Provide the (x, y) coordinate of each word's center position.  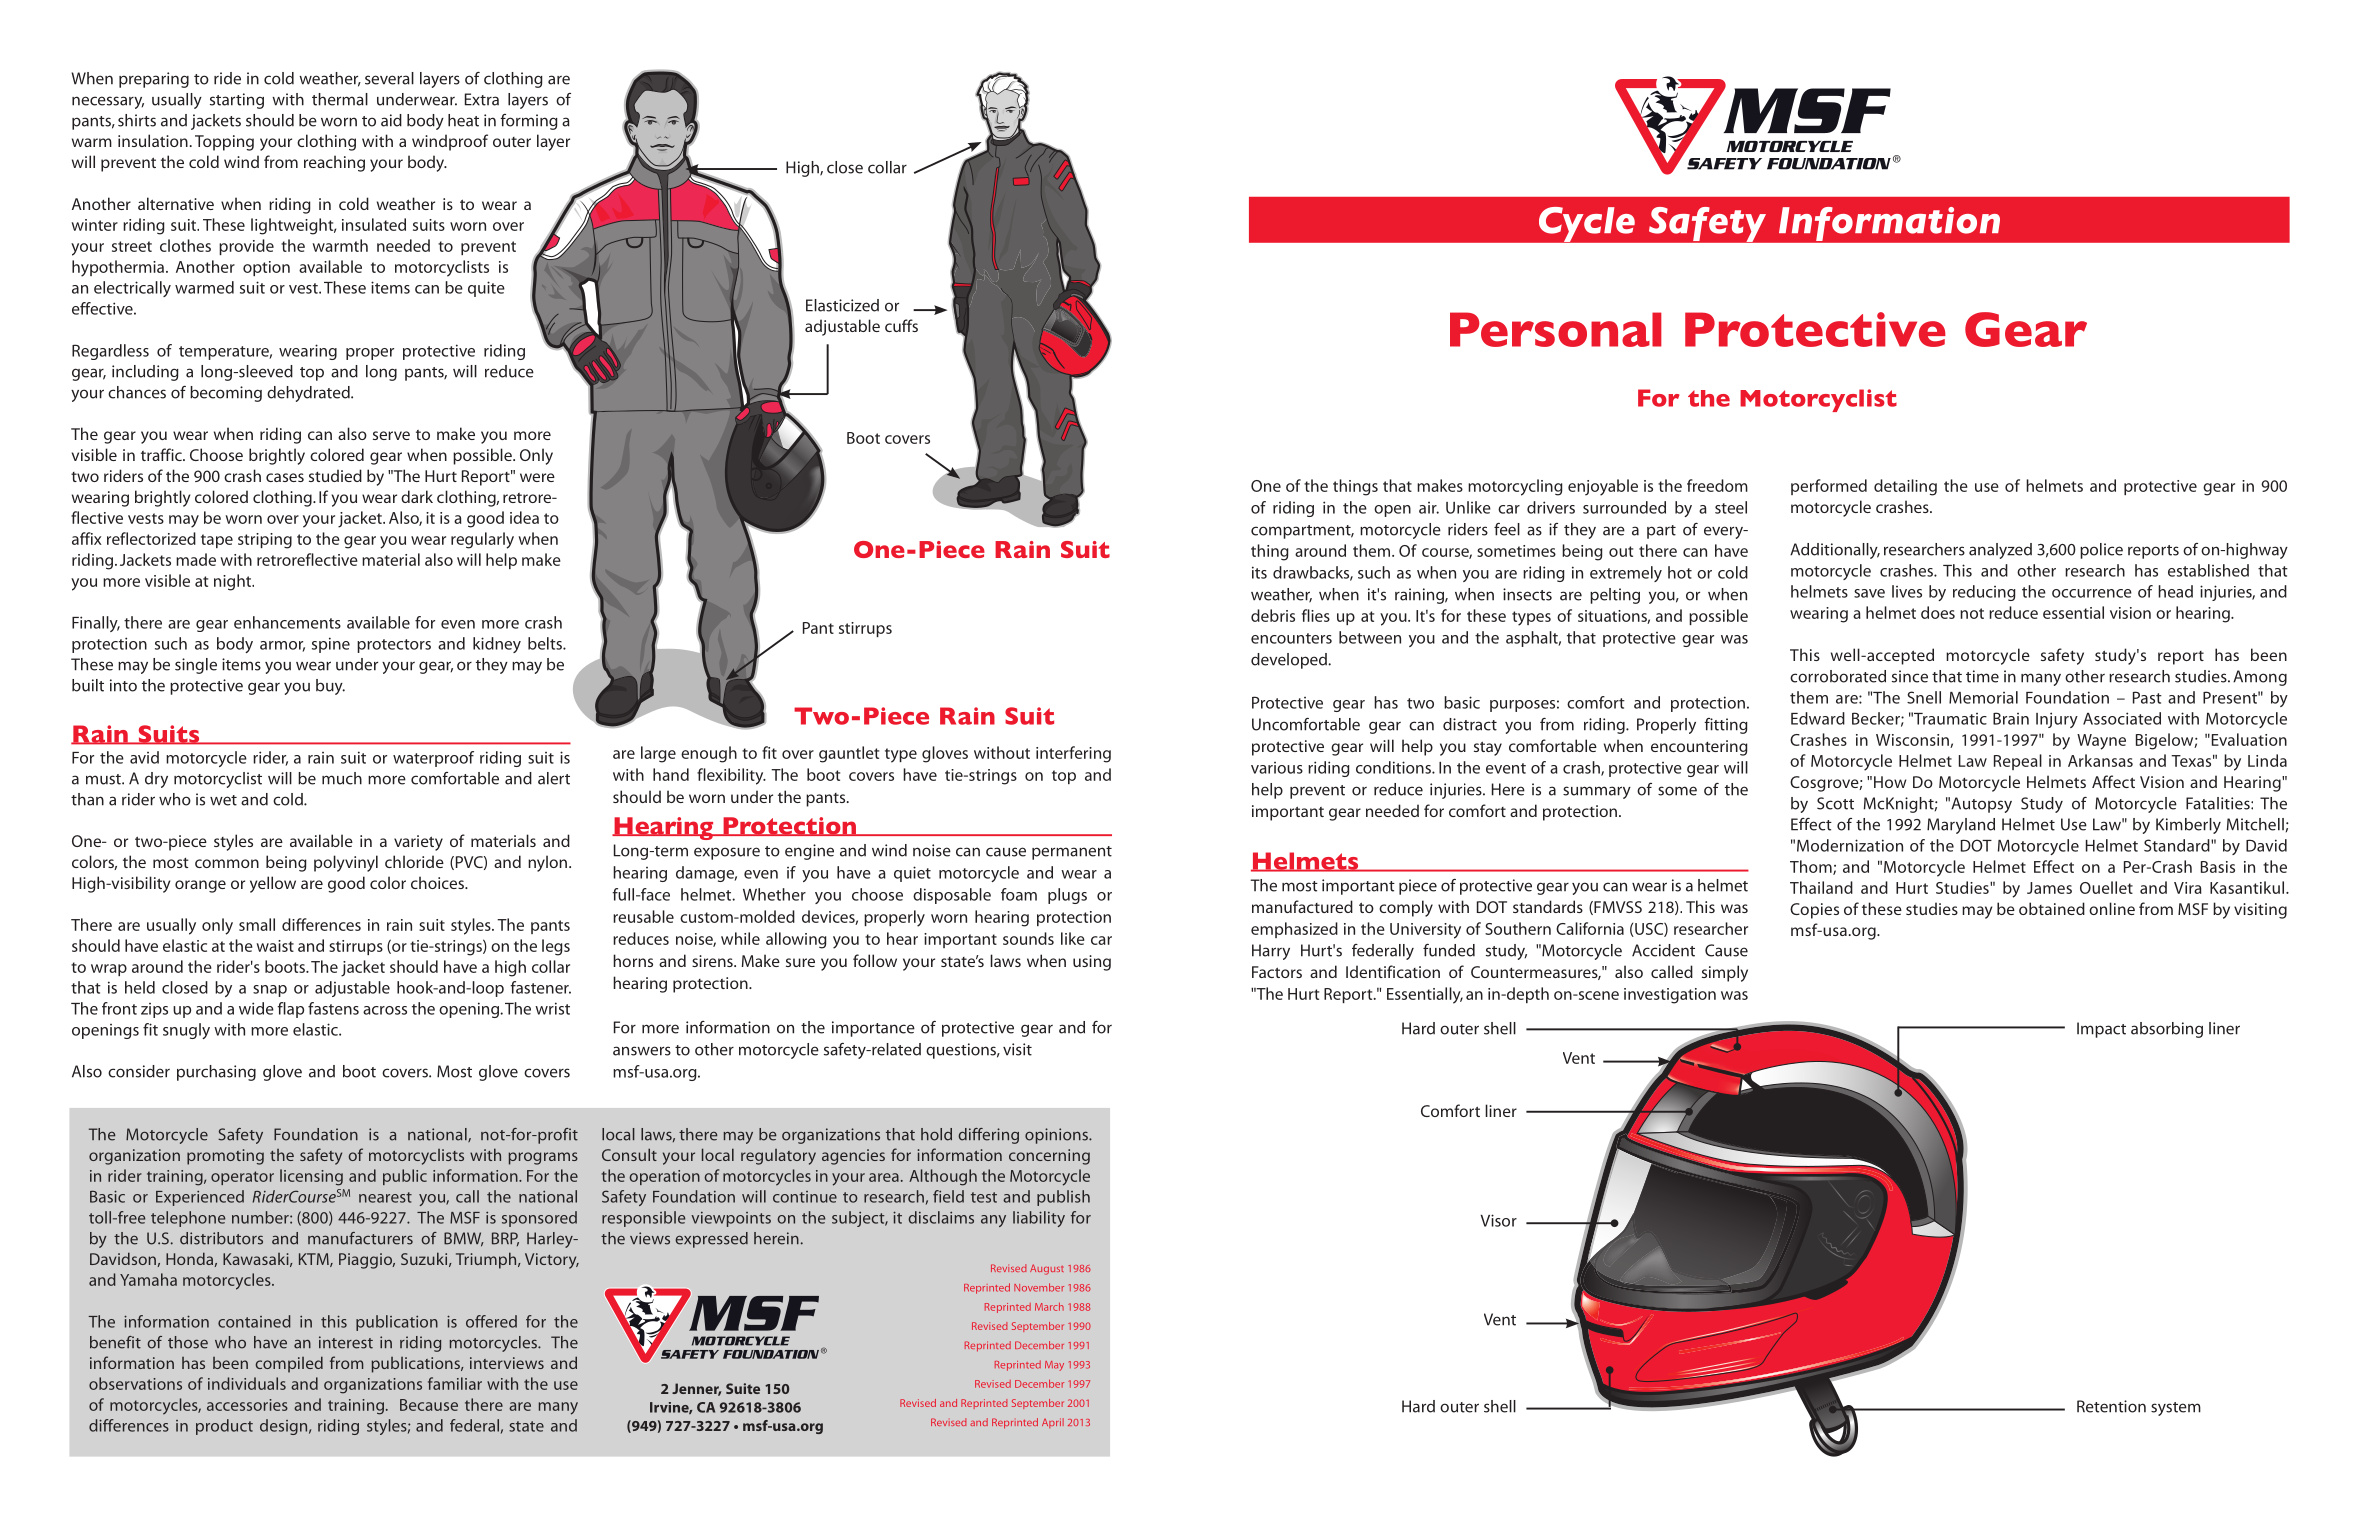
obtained (2052, 908)
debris (1273, 615)
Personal (1556, 329)
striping (265, 541)
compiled (289, 1364)
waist (275, 946)
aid (391, 120)
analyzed (2000, 551)
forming (529, 122)
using (1092, 963)
